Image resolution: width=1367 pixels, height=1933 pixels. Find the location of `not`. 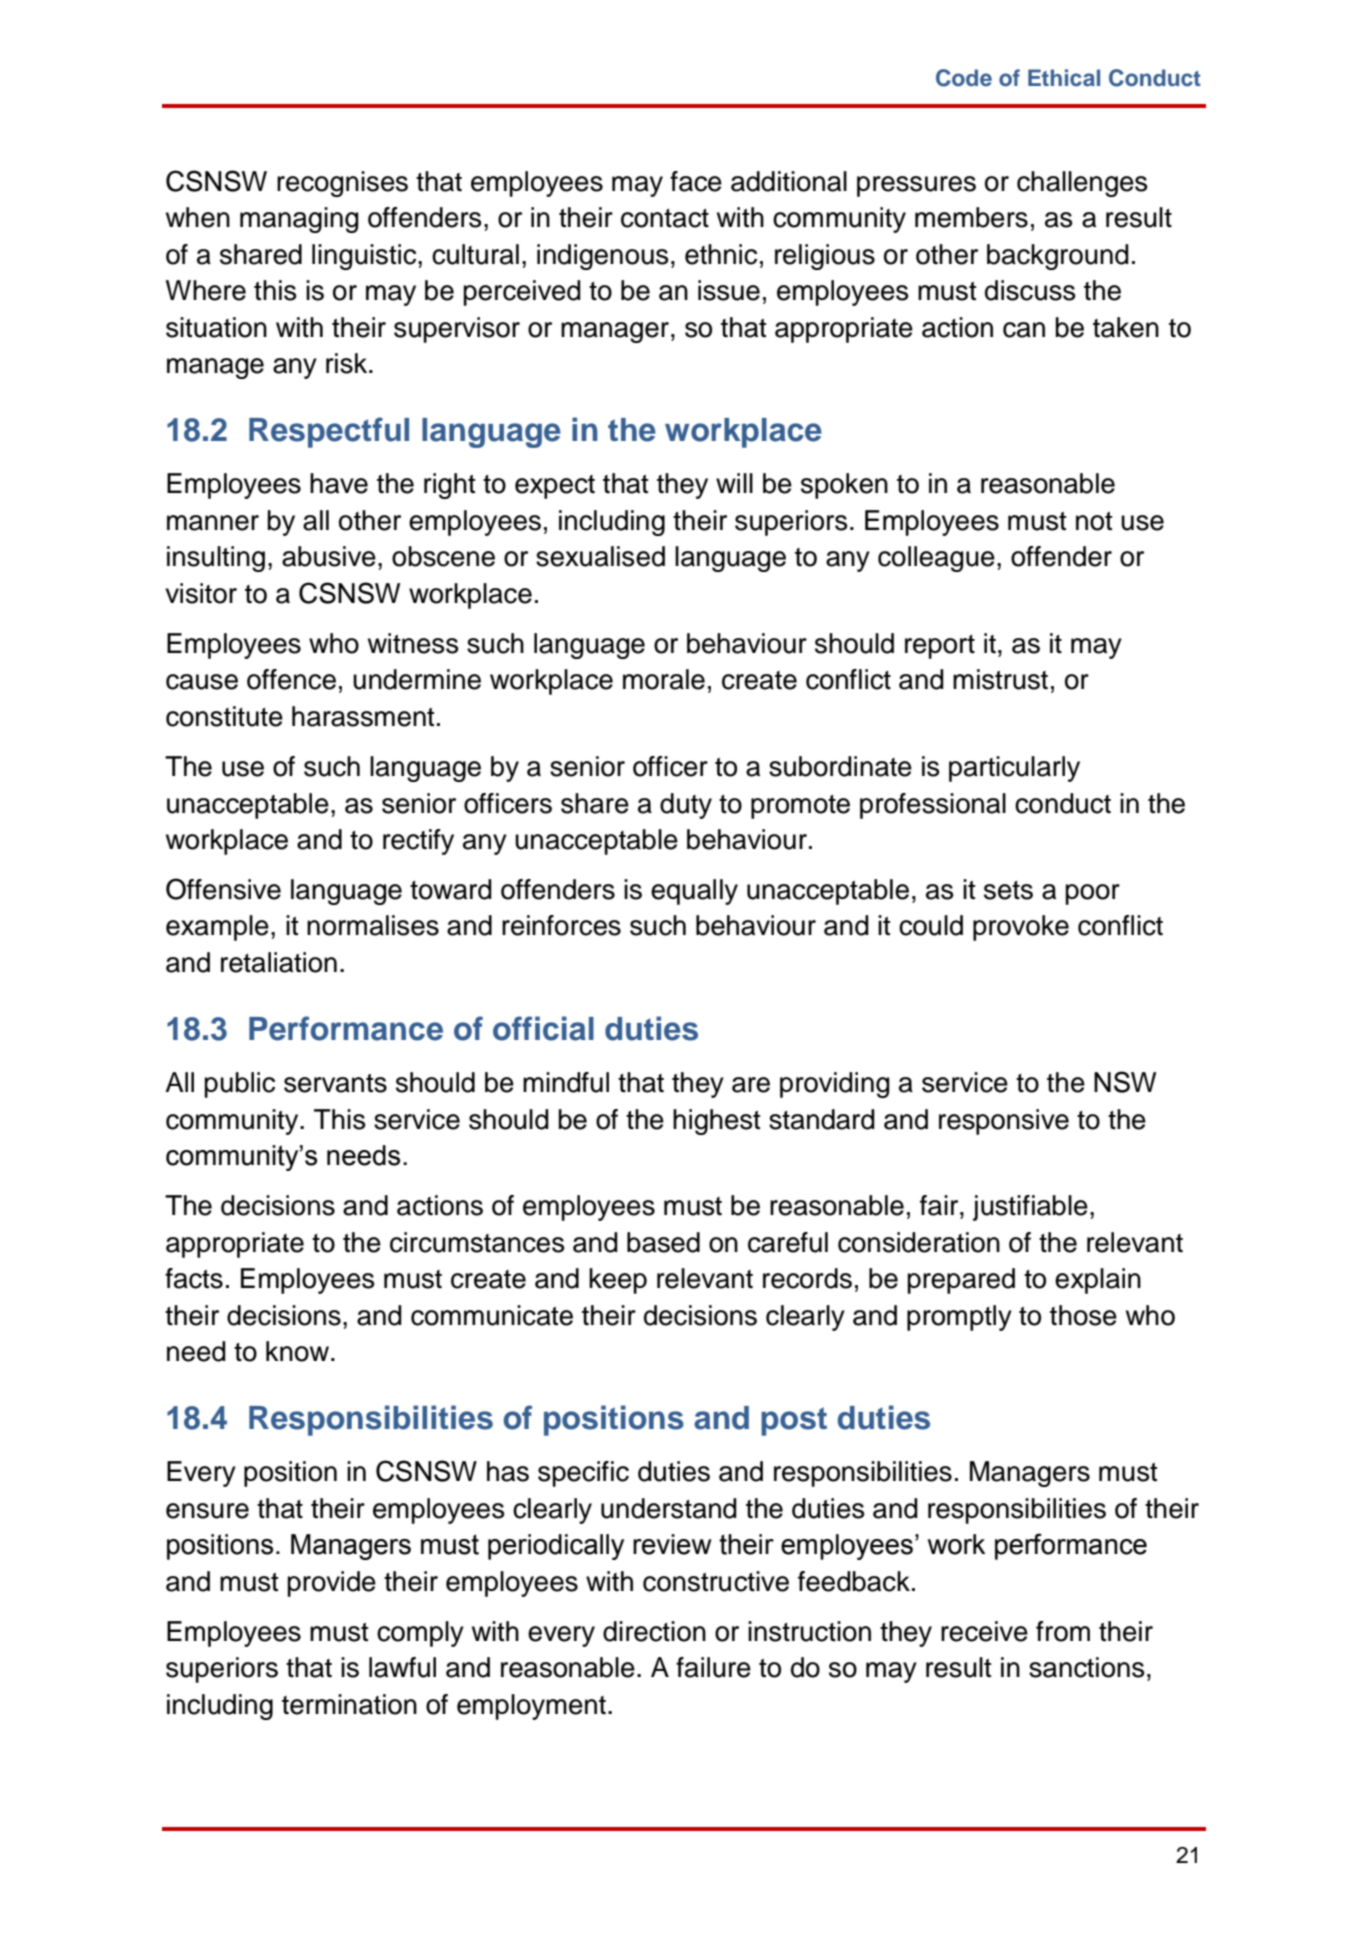

not is located at coordinates (1094, 521).
